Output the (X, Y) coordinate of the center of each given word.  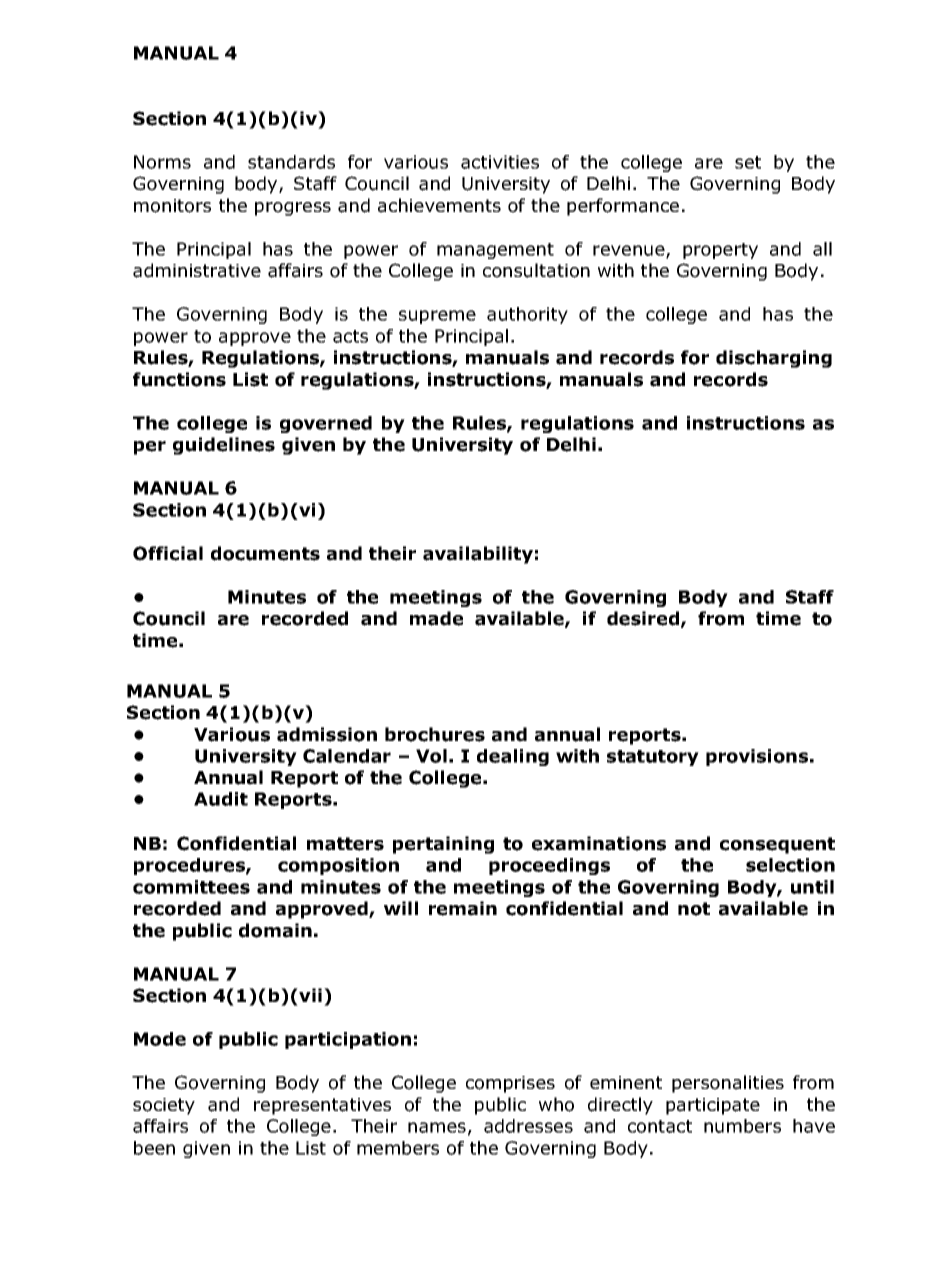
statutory (653, 758)
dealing (513, 757)
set (748, 162)
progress (293, 209)
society (164, 1106)
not (694, 909)
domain (275, 930)
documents (265, 553)
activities (500, 162)
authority (527, 315)
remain (463, 908)
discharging (774, 359)
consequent (777, 845)
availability (478, 555)
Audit (221, 799)
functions (179, 379)
